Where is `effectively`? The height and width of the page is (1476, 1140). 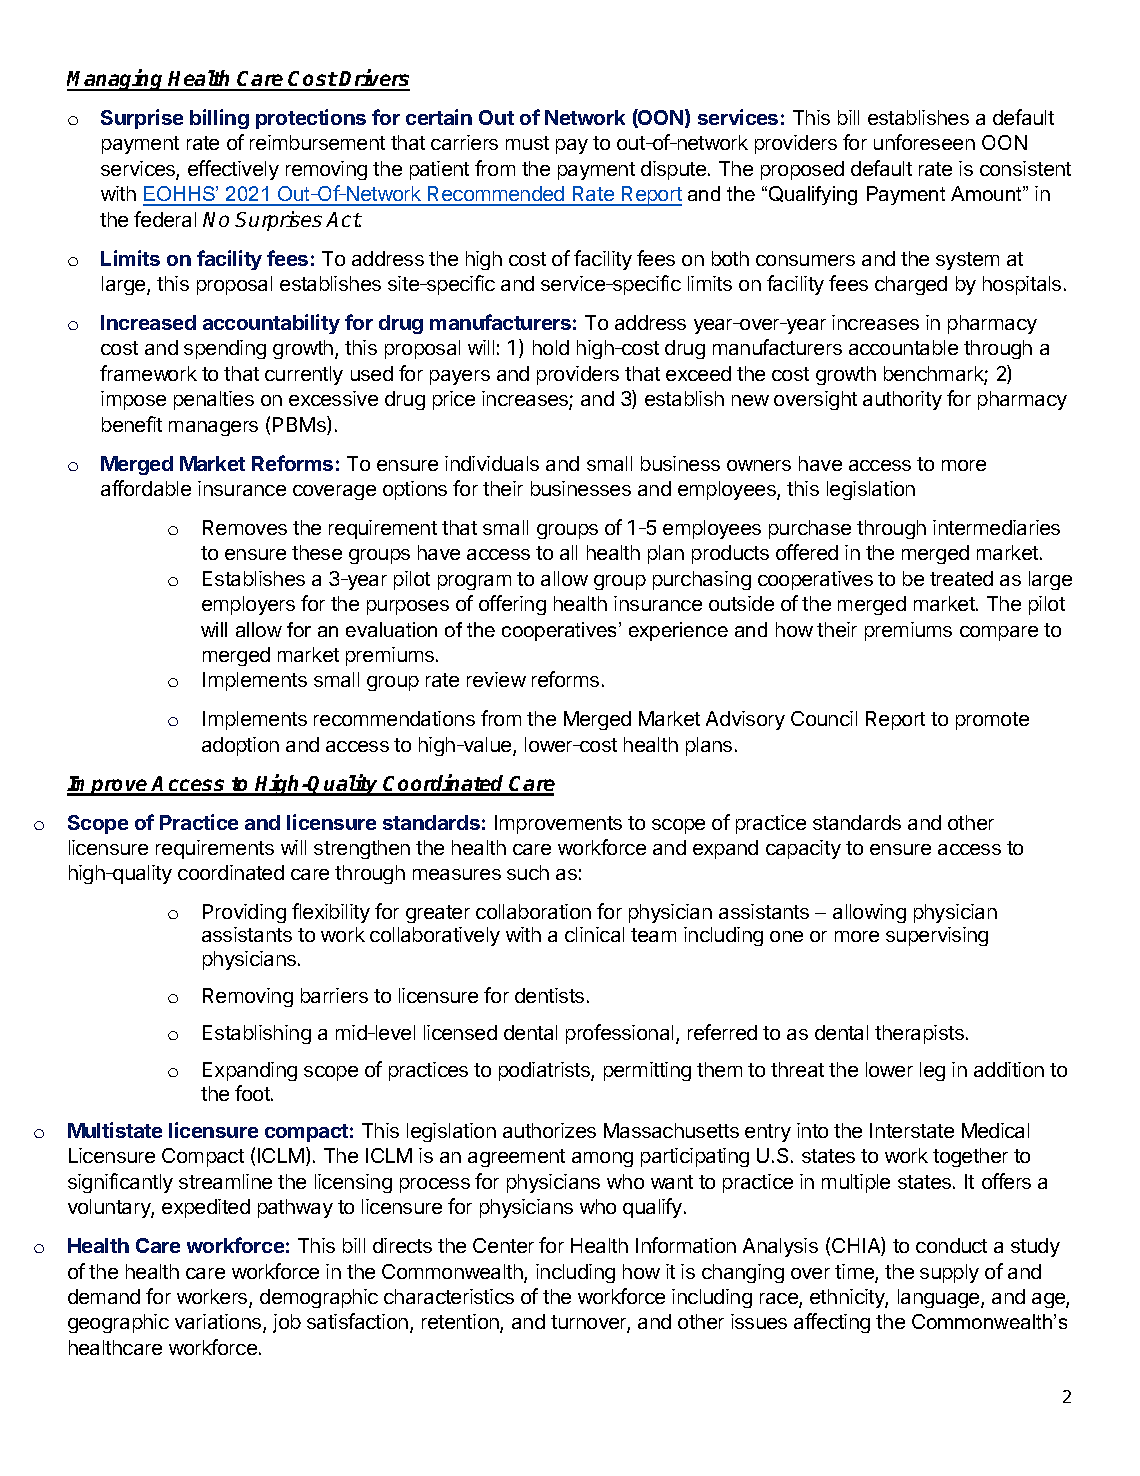 effectively is located at coordinates (233, 170).
